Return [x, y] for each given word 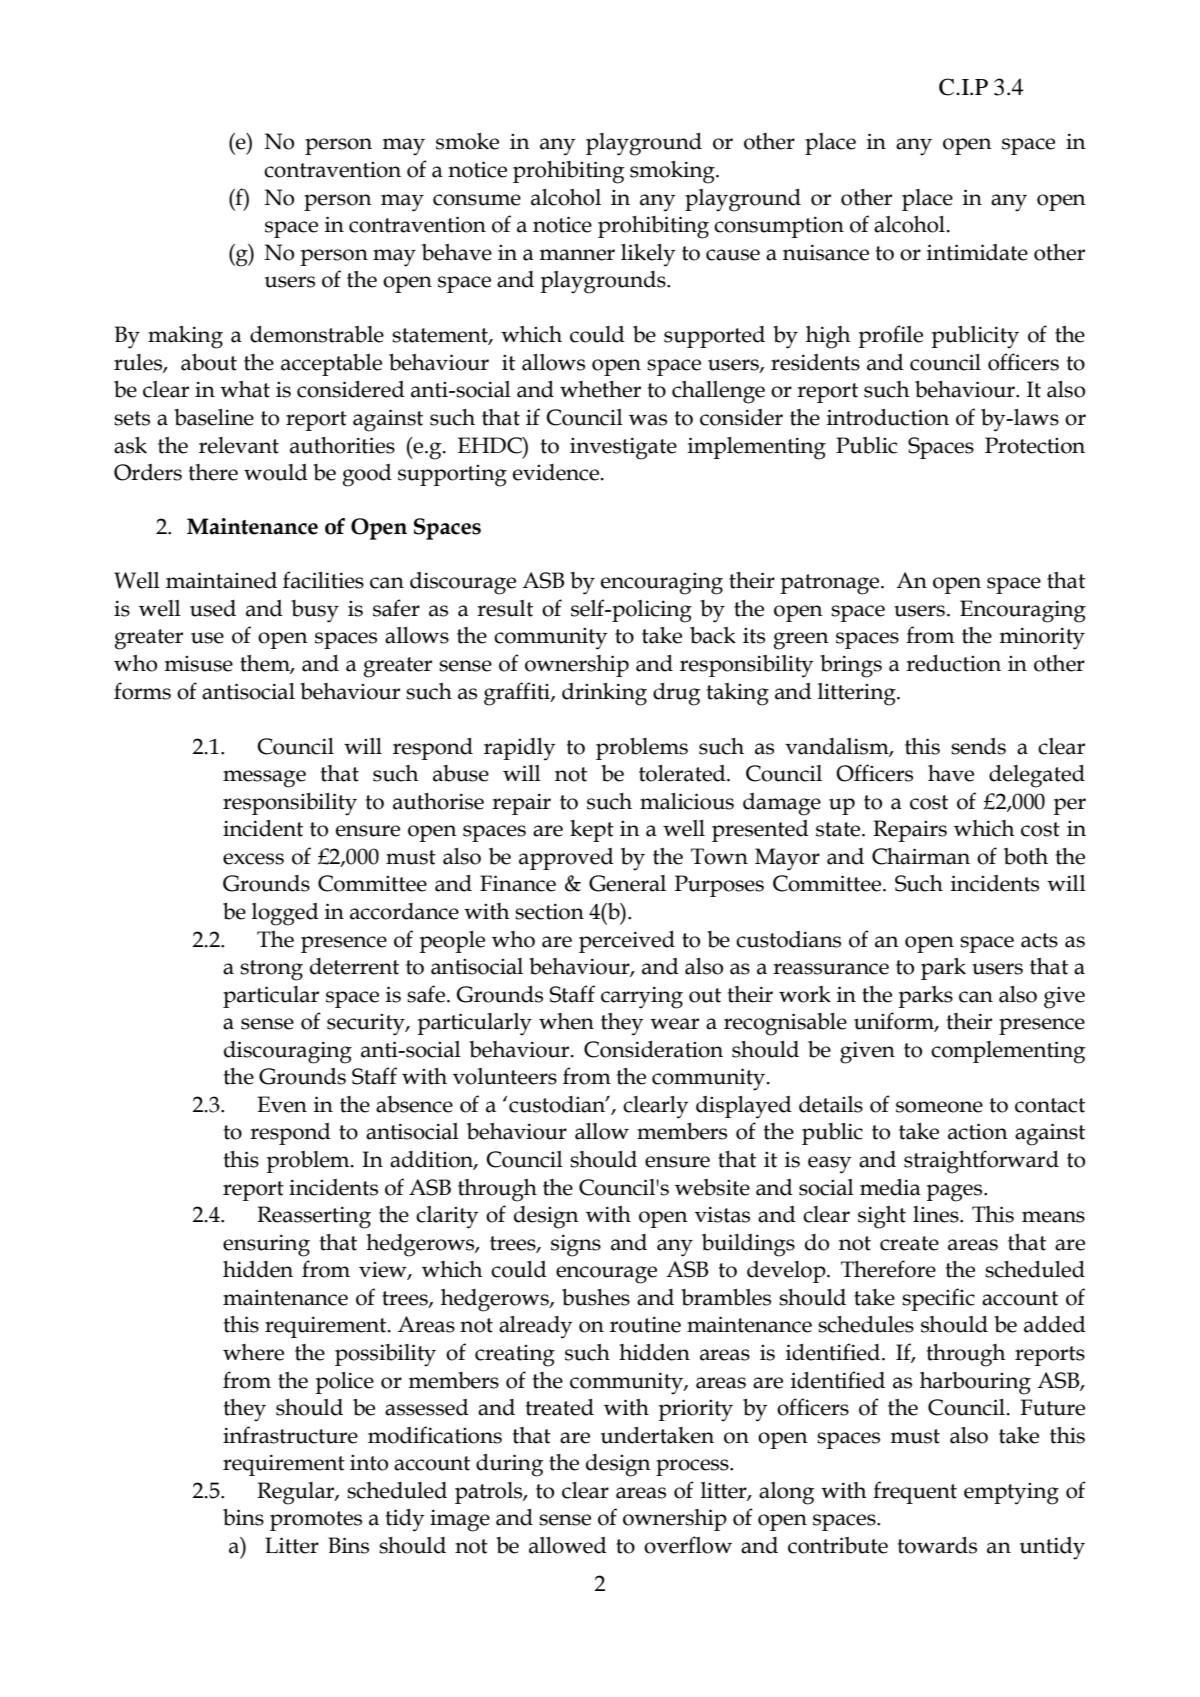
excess [253, 859]
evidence [556, 472]
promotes [316, 1521]
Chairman [921, 856]
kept [592, 831]
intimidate [977, 252]
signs [576, 1245]
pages [955, 1193]
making [185, 337]
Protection [1035, 445]
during [510, 1465]
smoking [673, 172]
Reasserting [314, 1217]
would [276, 472]
